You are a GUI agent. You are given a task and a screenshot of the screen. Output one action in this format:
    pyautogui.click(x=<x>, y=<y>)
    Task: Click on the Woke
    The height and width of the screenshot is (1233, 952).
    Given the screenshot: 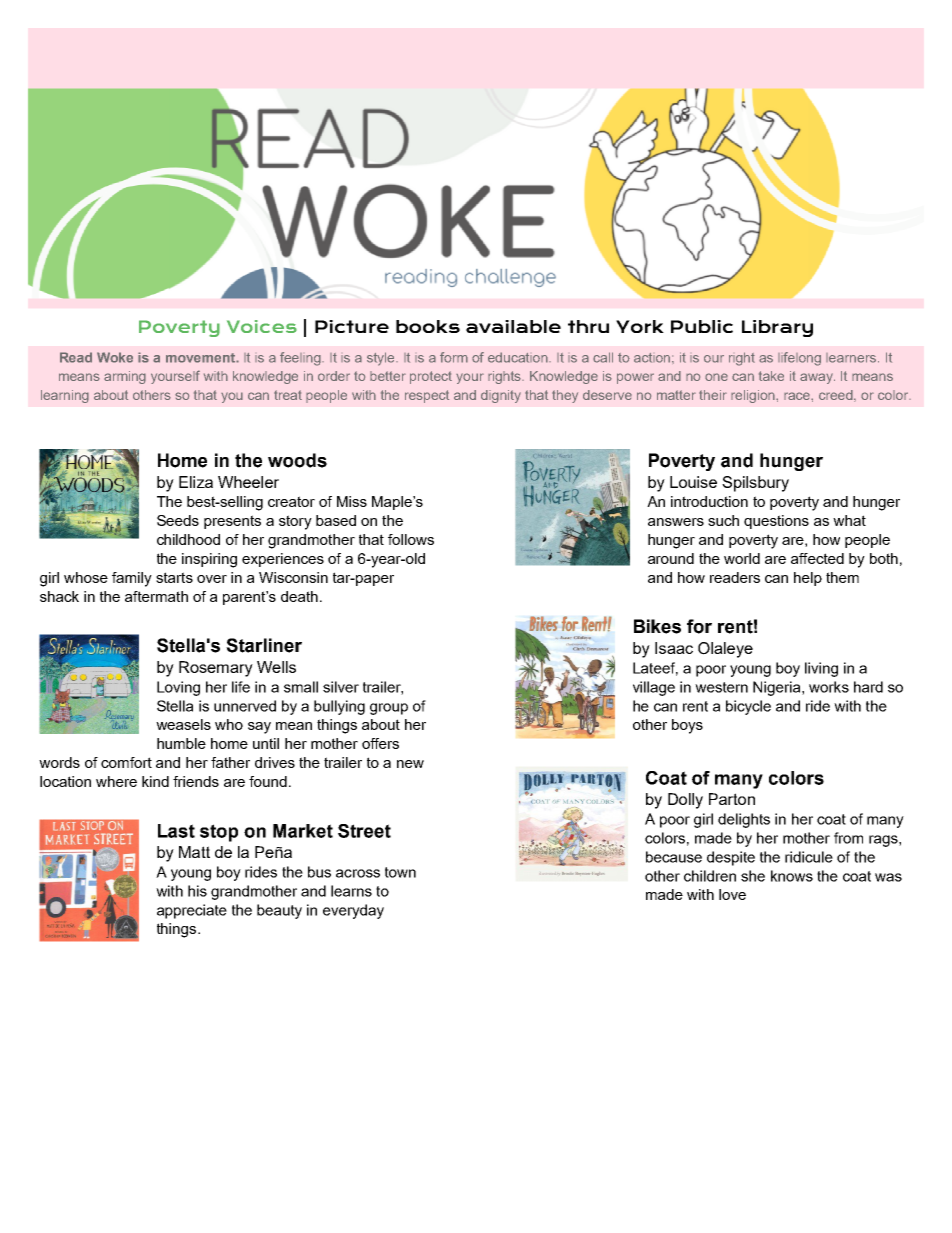 What is the action you would take?
    pyautogui.click(x=115, y=357)
